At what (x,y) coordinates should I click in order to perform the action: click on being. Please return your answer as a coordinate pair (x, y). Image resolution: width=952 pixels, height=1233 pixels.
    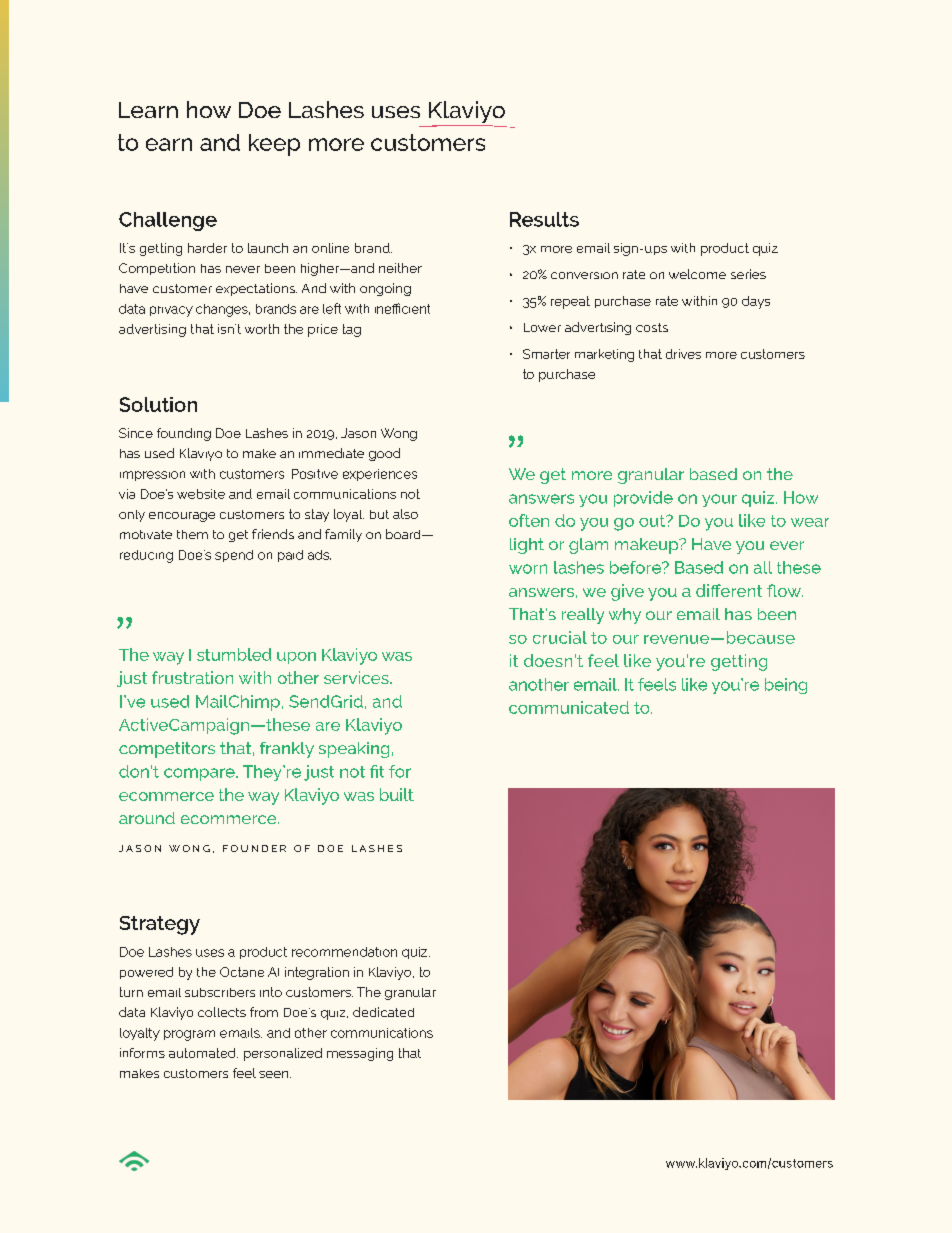
    Looking at the image, I should click on (786, 686).
